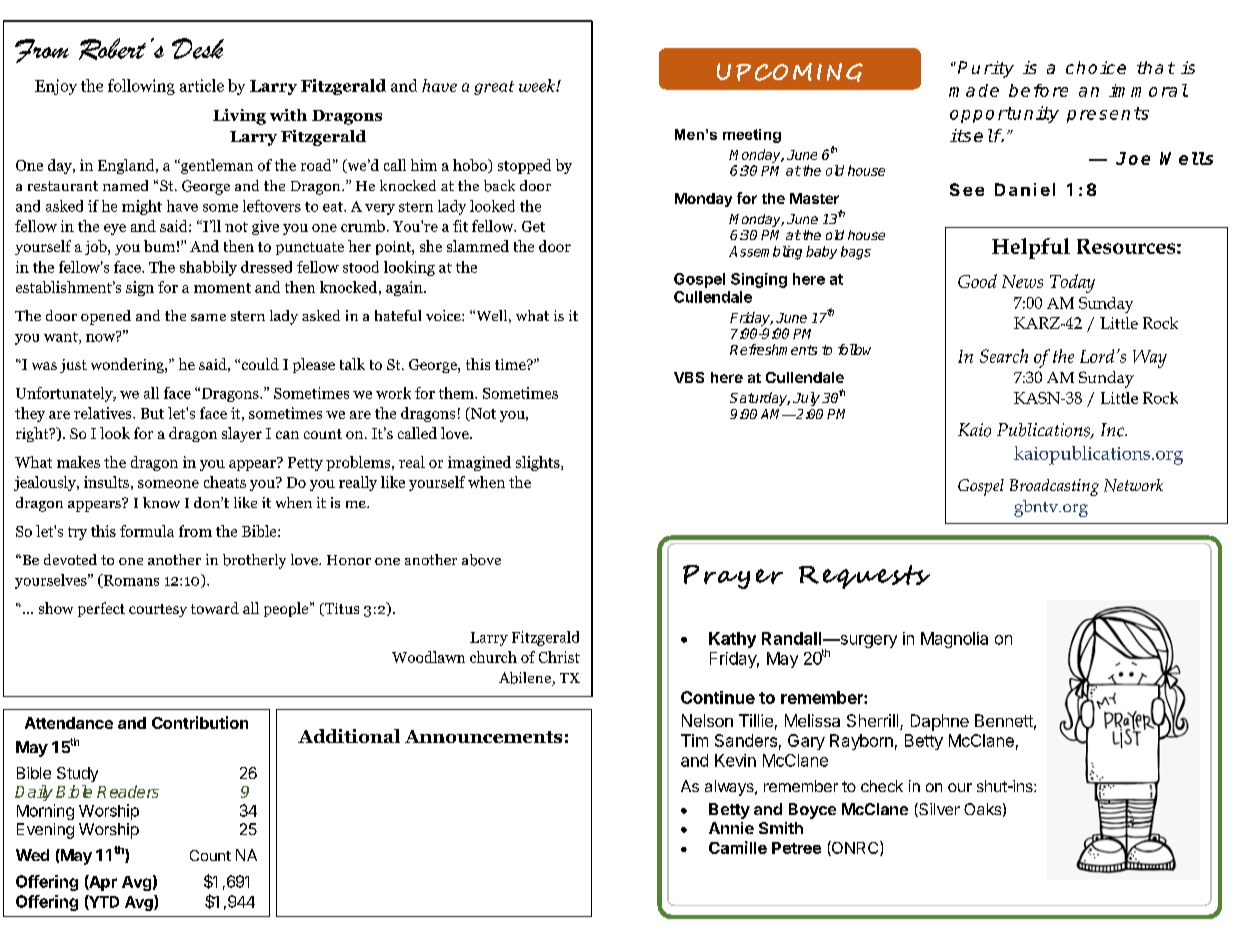 Image resolution: width=1233 pixels, height=952 pixels. What do you see at coordinates (1133, 158) in the page?
I see `Joe` at bounding box center [1133, 158].
